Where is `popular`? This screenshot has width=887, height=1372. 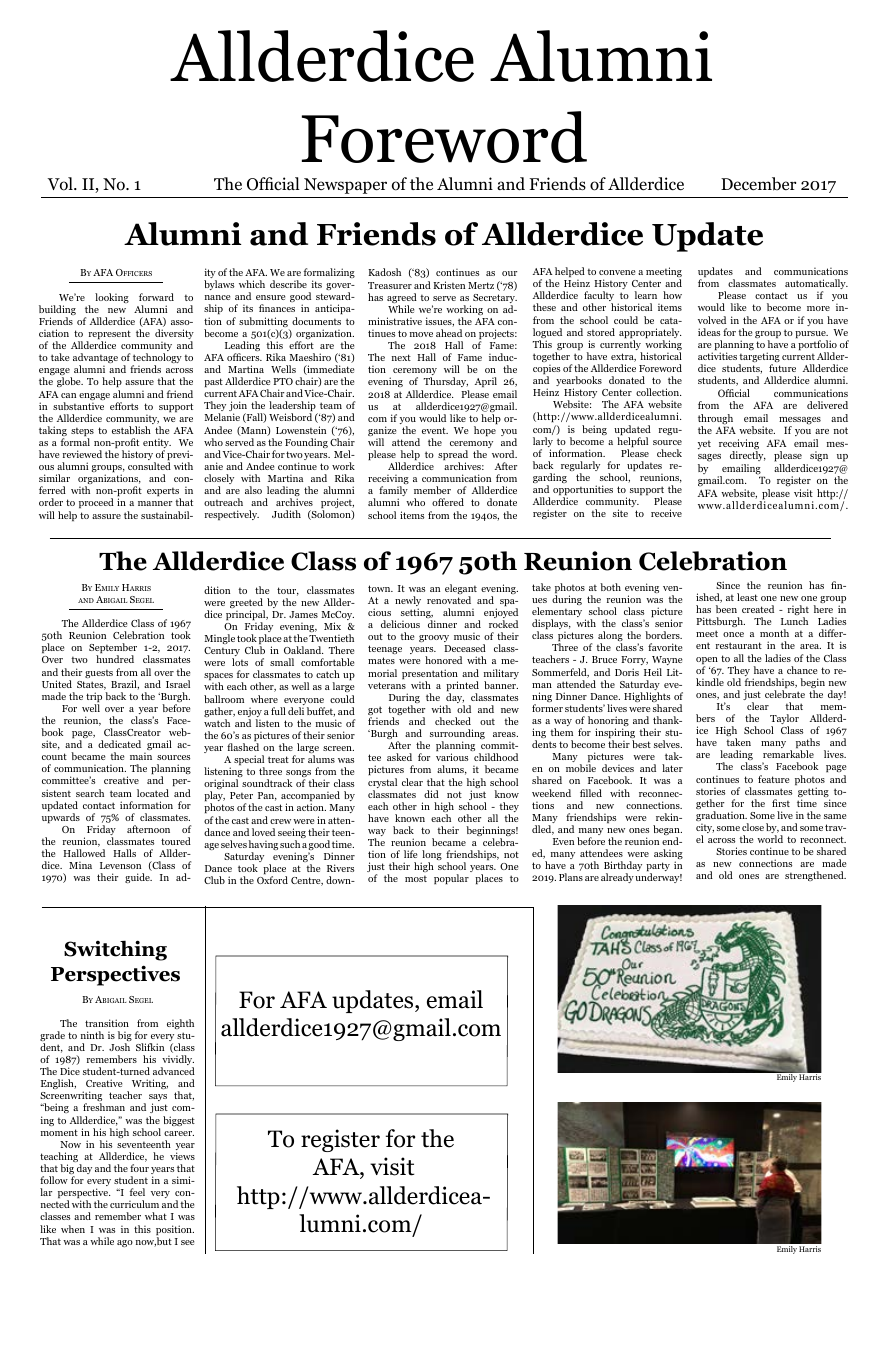 popular is located at coordinates (451, 879).
